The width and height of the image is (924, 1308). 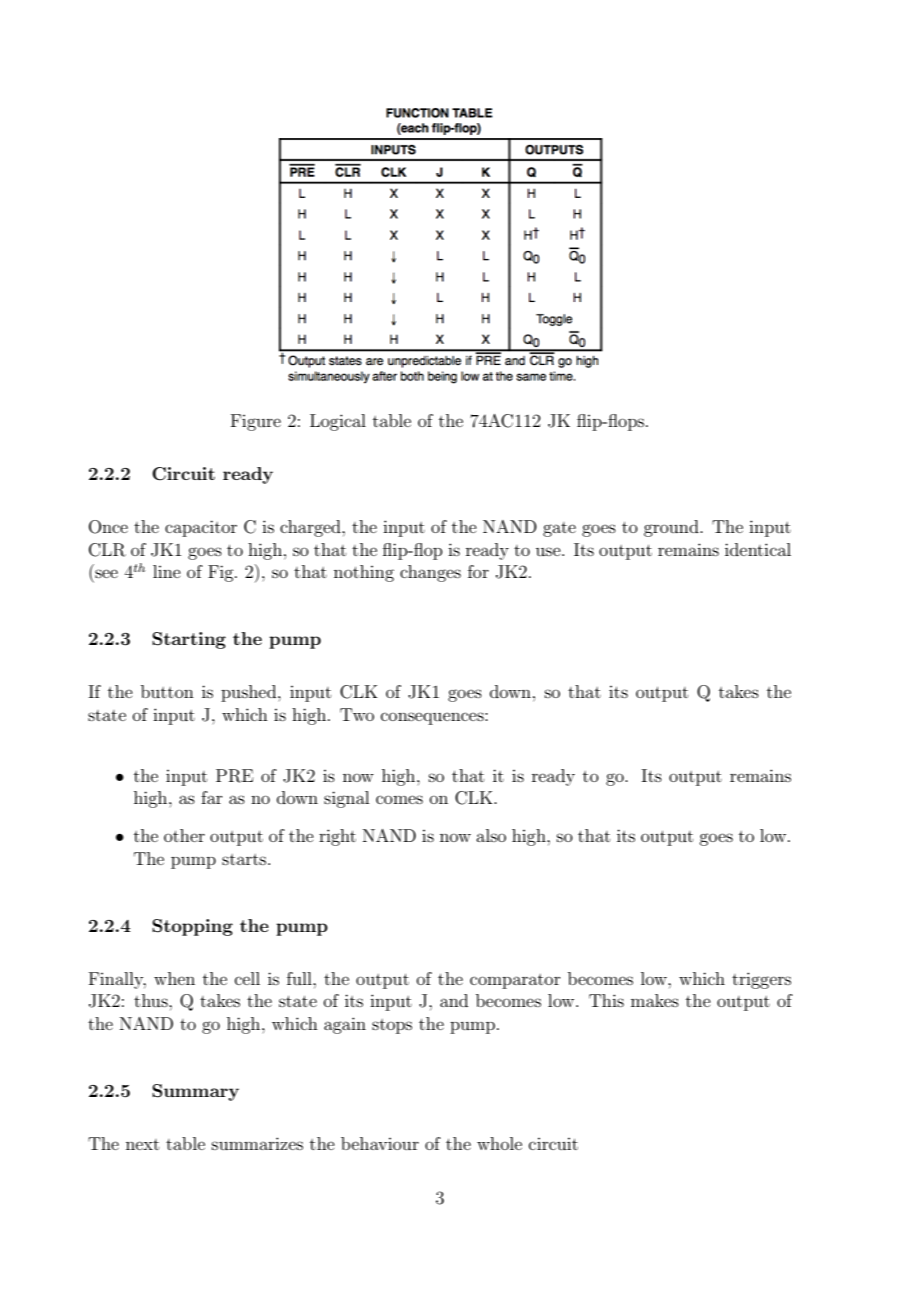 What do you see at coordinates (256, 422) in the image?
I see `Figure` at bounding box center [256, 422].
